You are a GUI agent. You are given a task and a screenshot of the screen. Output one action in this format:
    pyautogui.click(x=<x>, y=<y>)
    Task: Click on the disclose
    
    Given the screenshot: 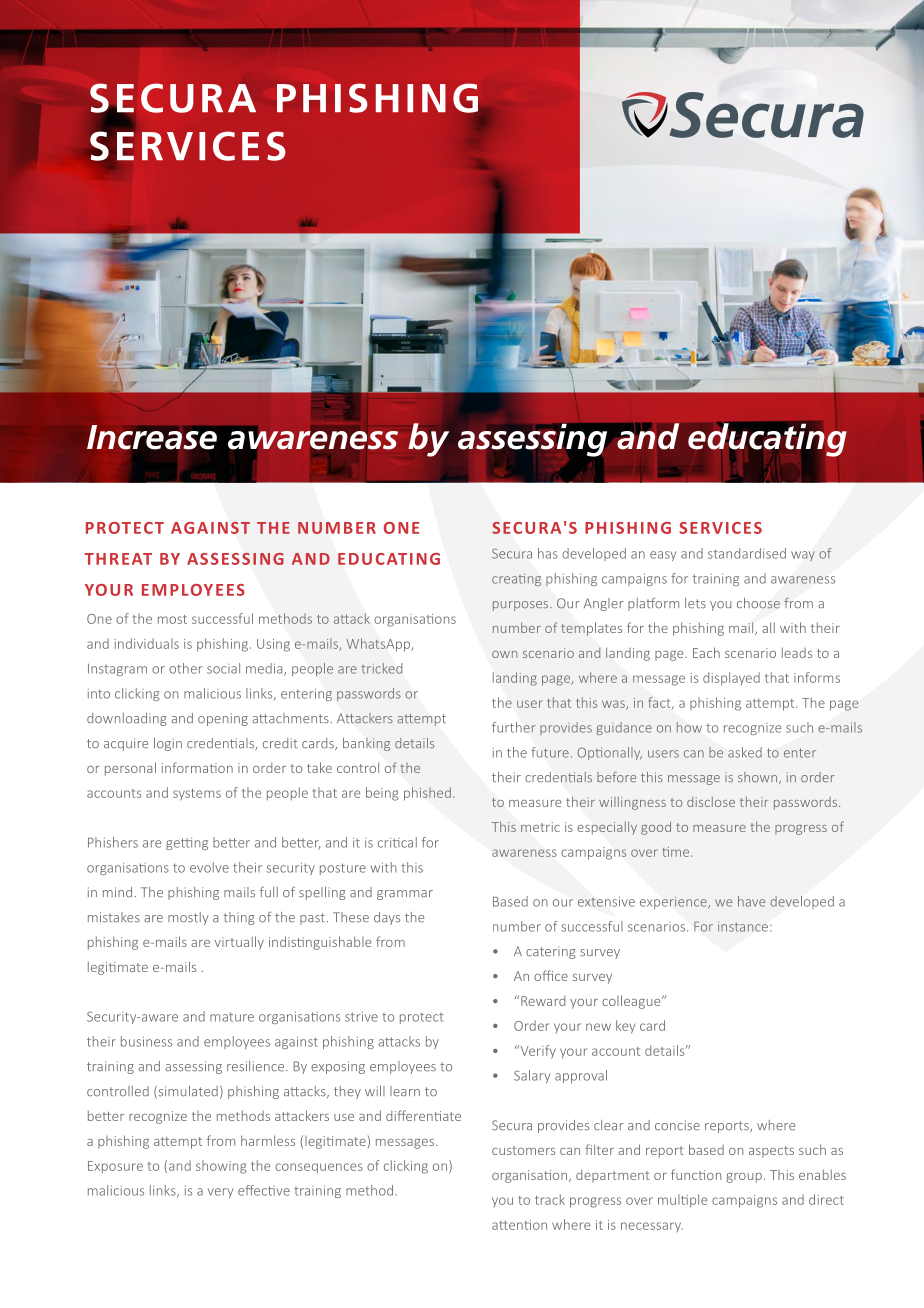 What is the action you would take?
    pyautogui.click(x=711, y=801)
